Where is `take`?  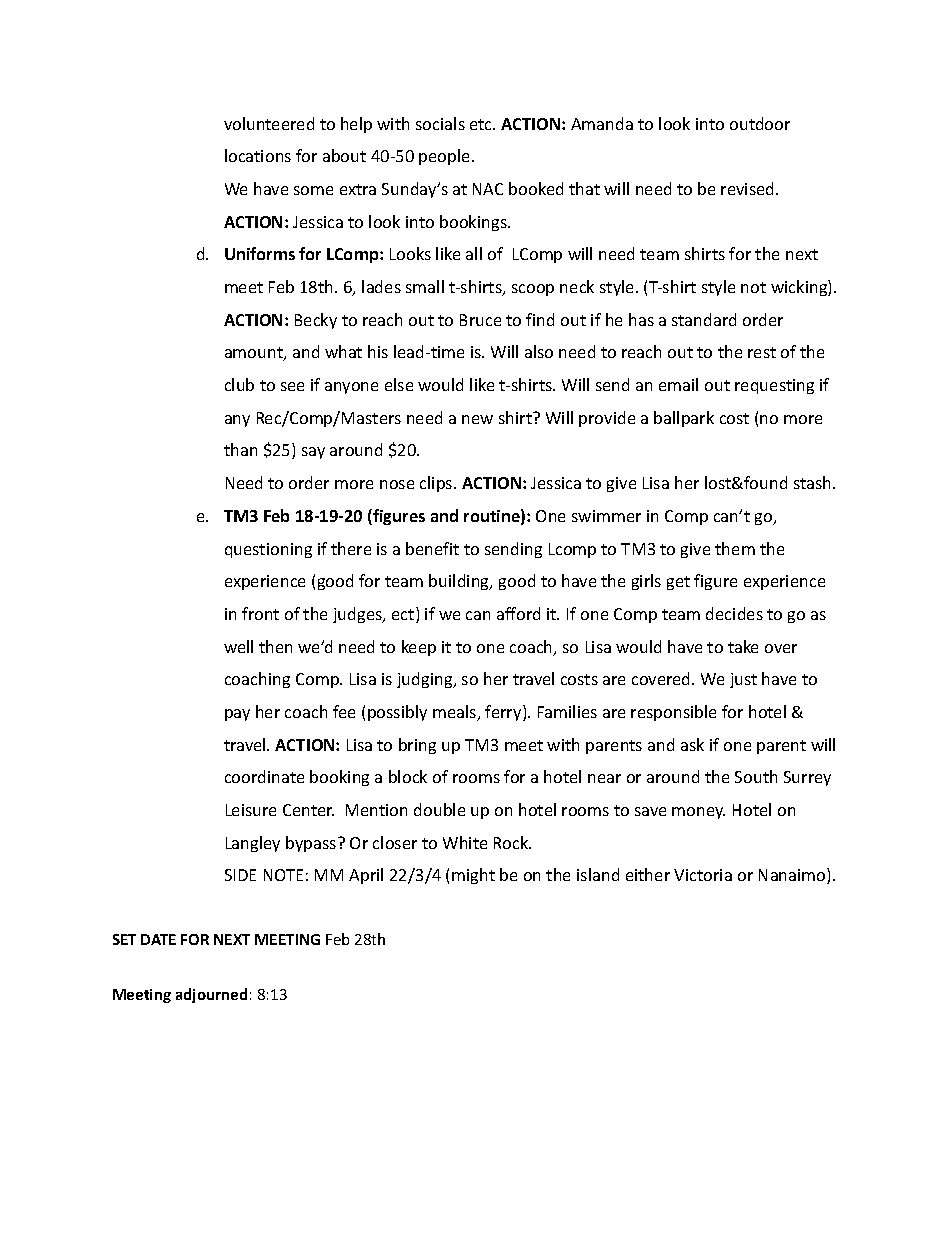 take is located at coordinates (743, 646).
